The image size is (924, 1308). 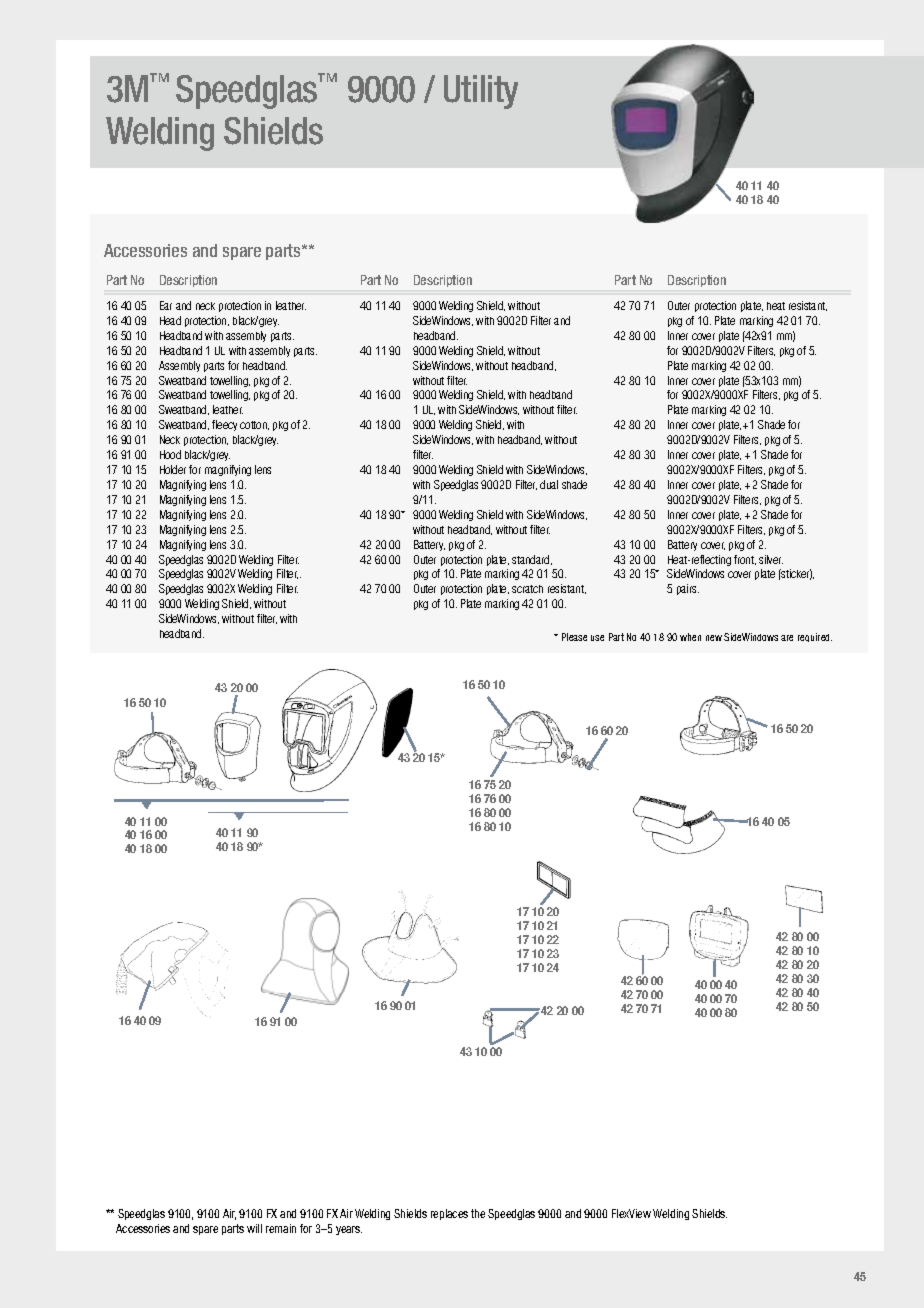 I want to click on replaces, so click(x=449, y=1214).
